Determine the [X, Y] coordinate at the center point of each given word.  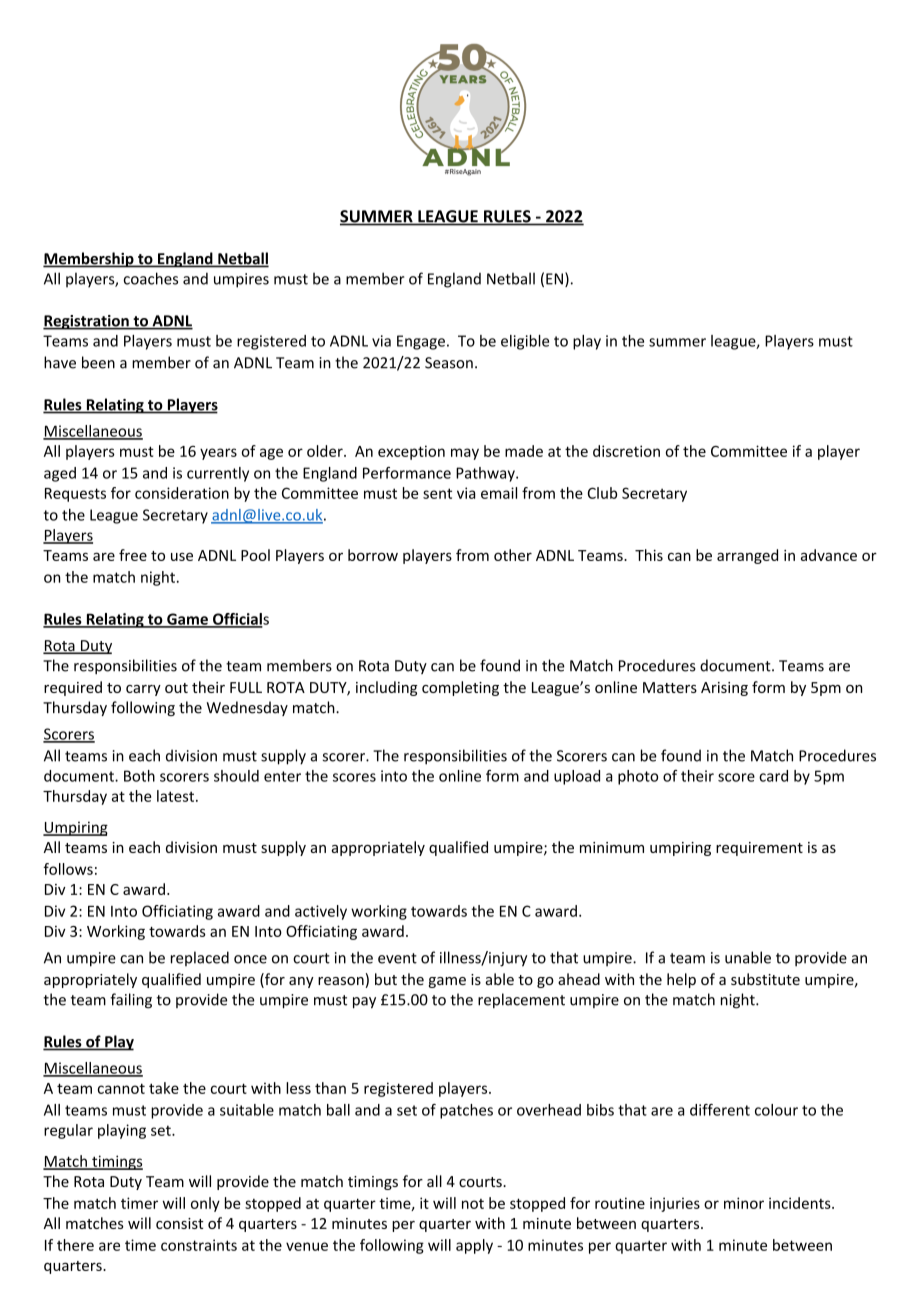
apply [474, 1246]
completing [460, 688]
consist [180, 1223]
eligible [525, 342]
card [773, 776]
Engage [421, 342]
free [133, 555]
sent [437, 493]
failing [131, 1001]
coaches [151, 278]
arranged [747, 556]
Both [139, 776]
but [386, 979]
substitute [765, 979]
